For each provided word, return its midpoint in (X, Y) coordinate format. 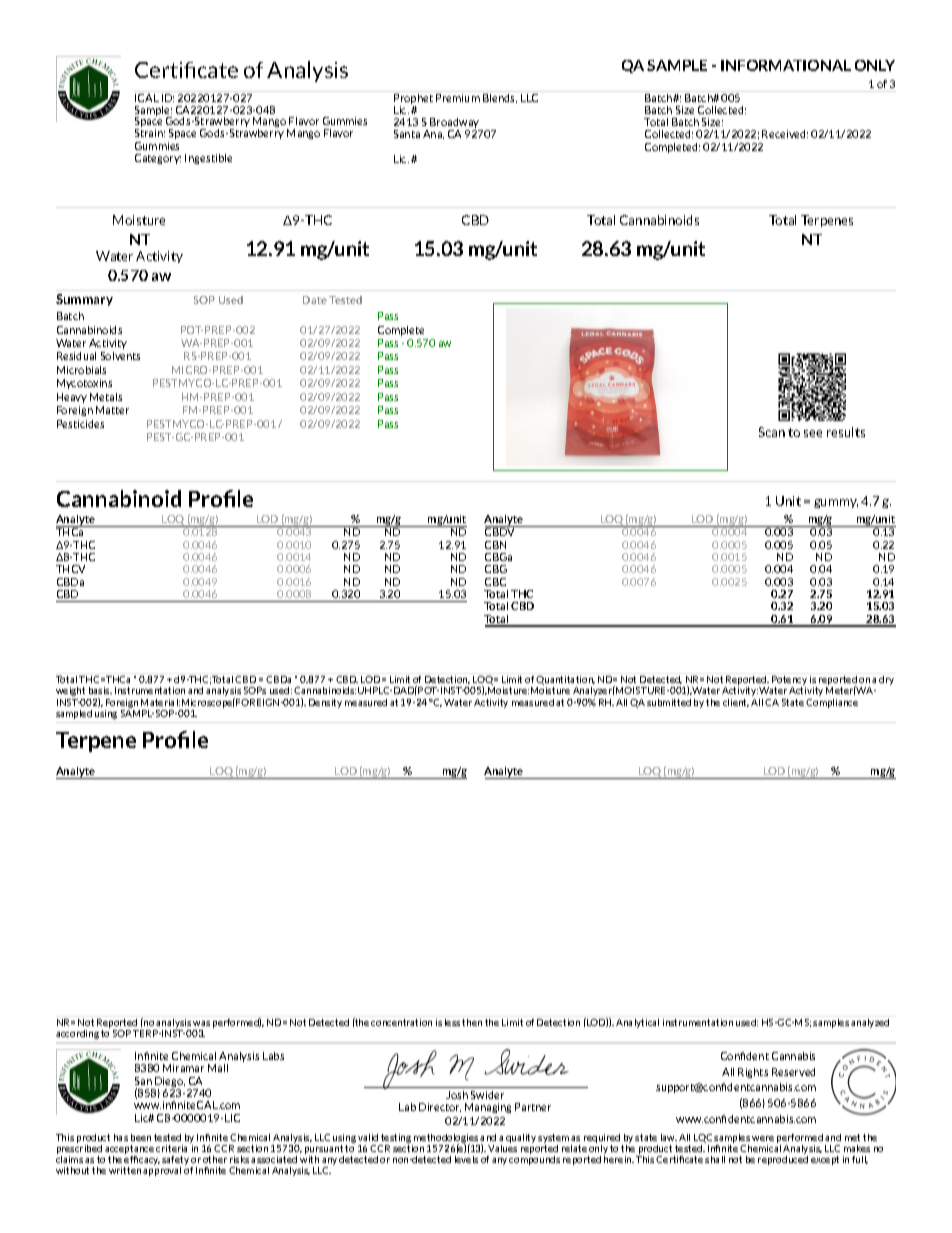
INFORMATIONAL (786, 65)
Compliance (832, 703)
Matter (112, 410)
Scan (772, 432)
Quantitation (565, 682)
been (141, 1137)
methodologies (446, 1139)
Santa (407, 134)
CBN (495, 545)
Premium (458, 96)
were (763, 1138)
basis (100, 690)
